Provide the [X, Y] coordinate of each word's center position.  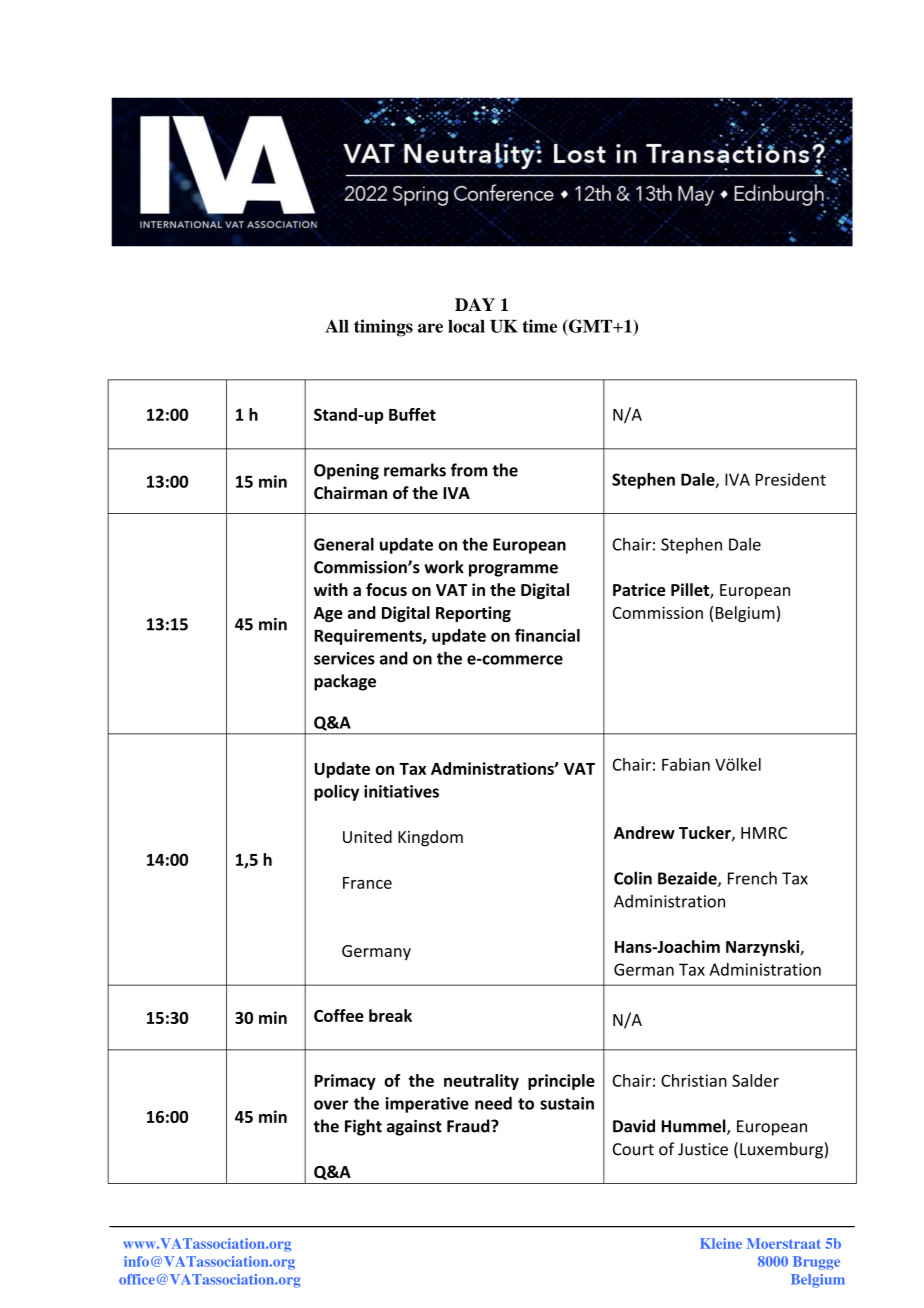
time [539, 326]
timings [383, 328]
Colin [633, 878]
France [367, 883]
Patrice [639, 589]
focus [386, 589]
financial [547, 635]
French [752, 878]
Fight [363, 1127]
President [791, 479]
